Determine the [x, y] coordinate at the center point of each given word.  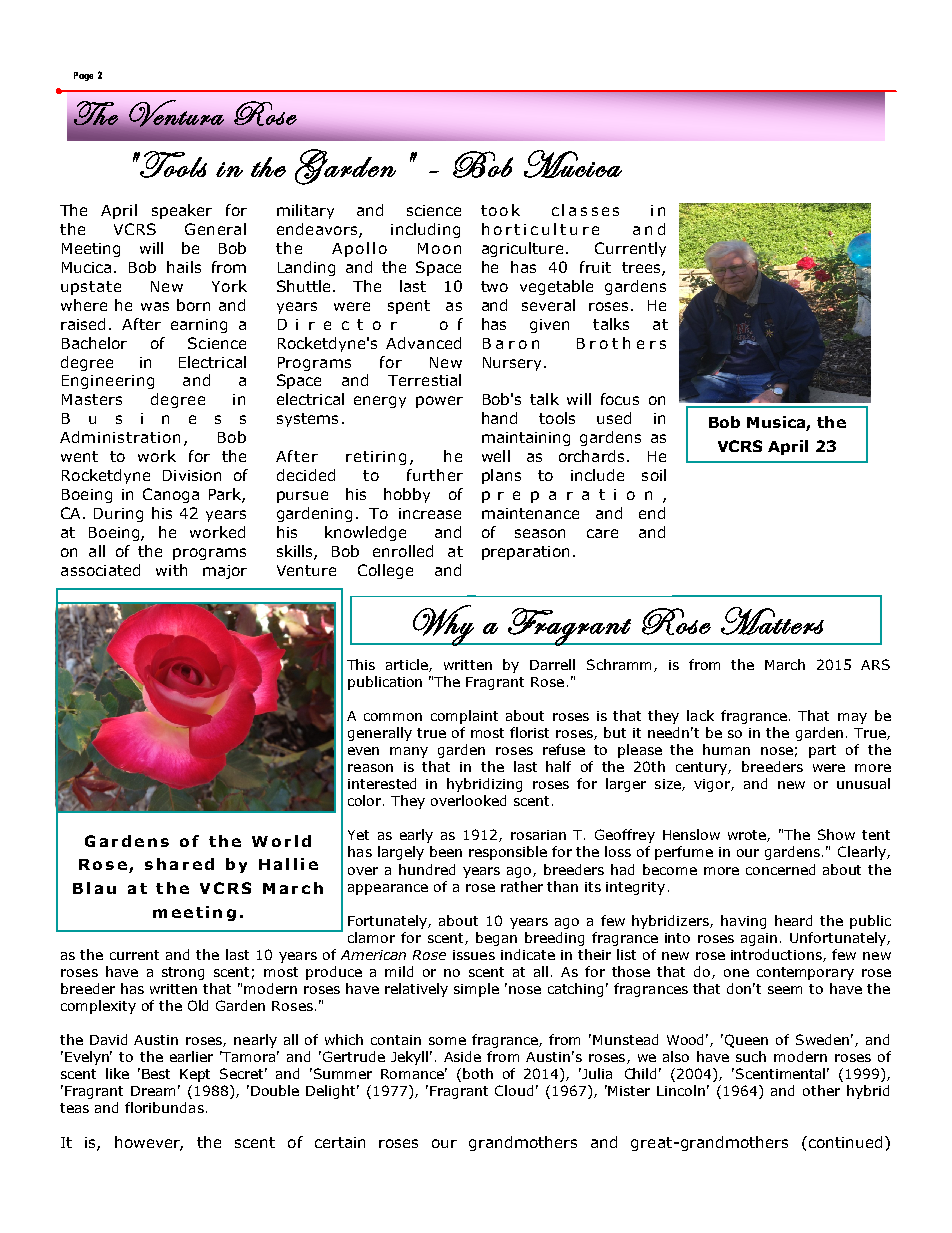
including [425, 230]
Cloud [514, 1090]
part [822, 751]
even [363, 751]
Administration [120, 437]
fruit [595, 267]
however [149, 1143]
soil [654, 475]
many [409, 752]
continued [846, 1142]
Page [83, 76]
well [496, 456]
